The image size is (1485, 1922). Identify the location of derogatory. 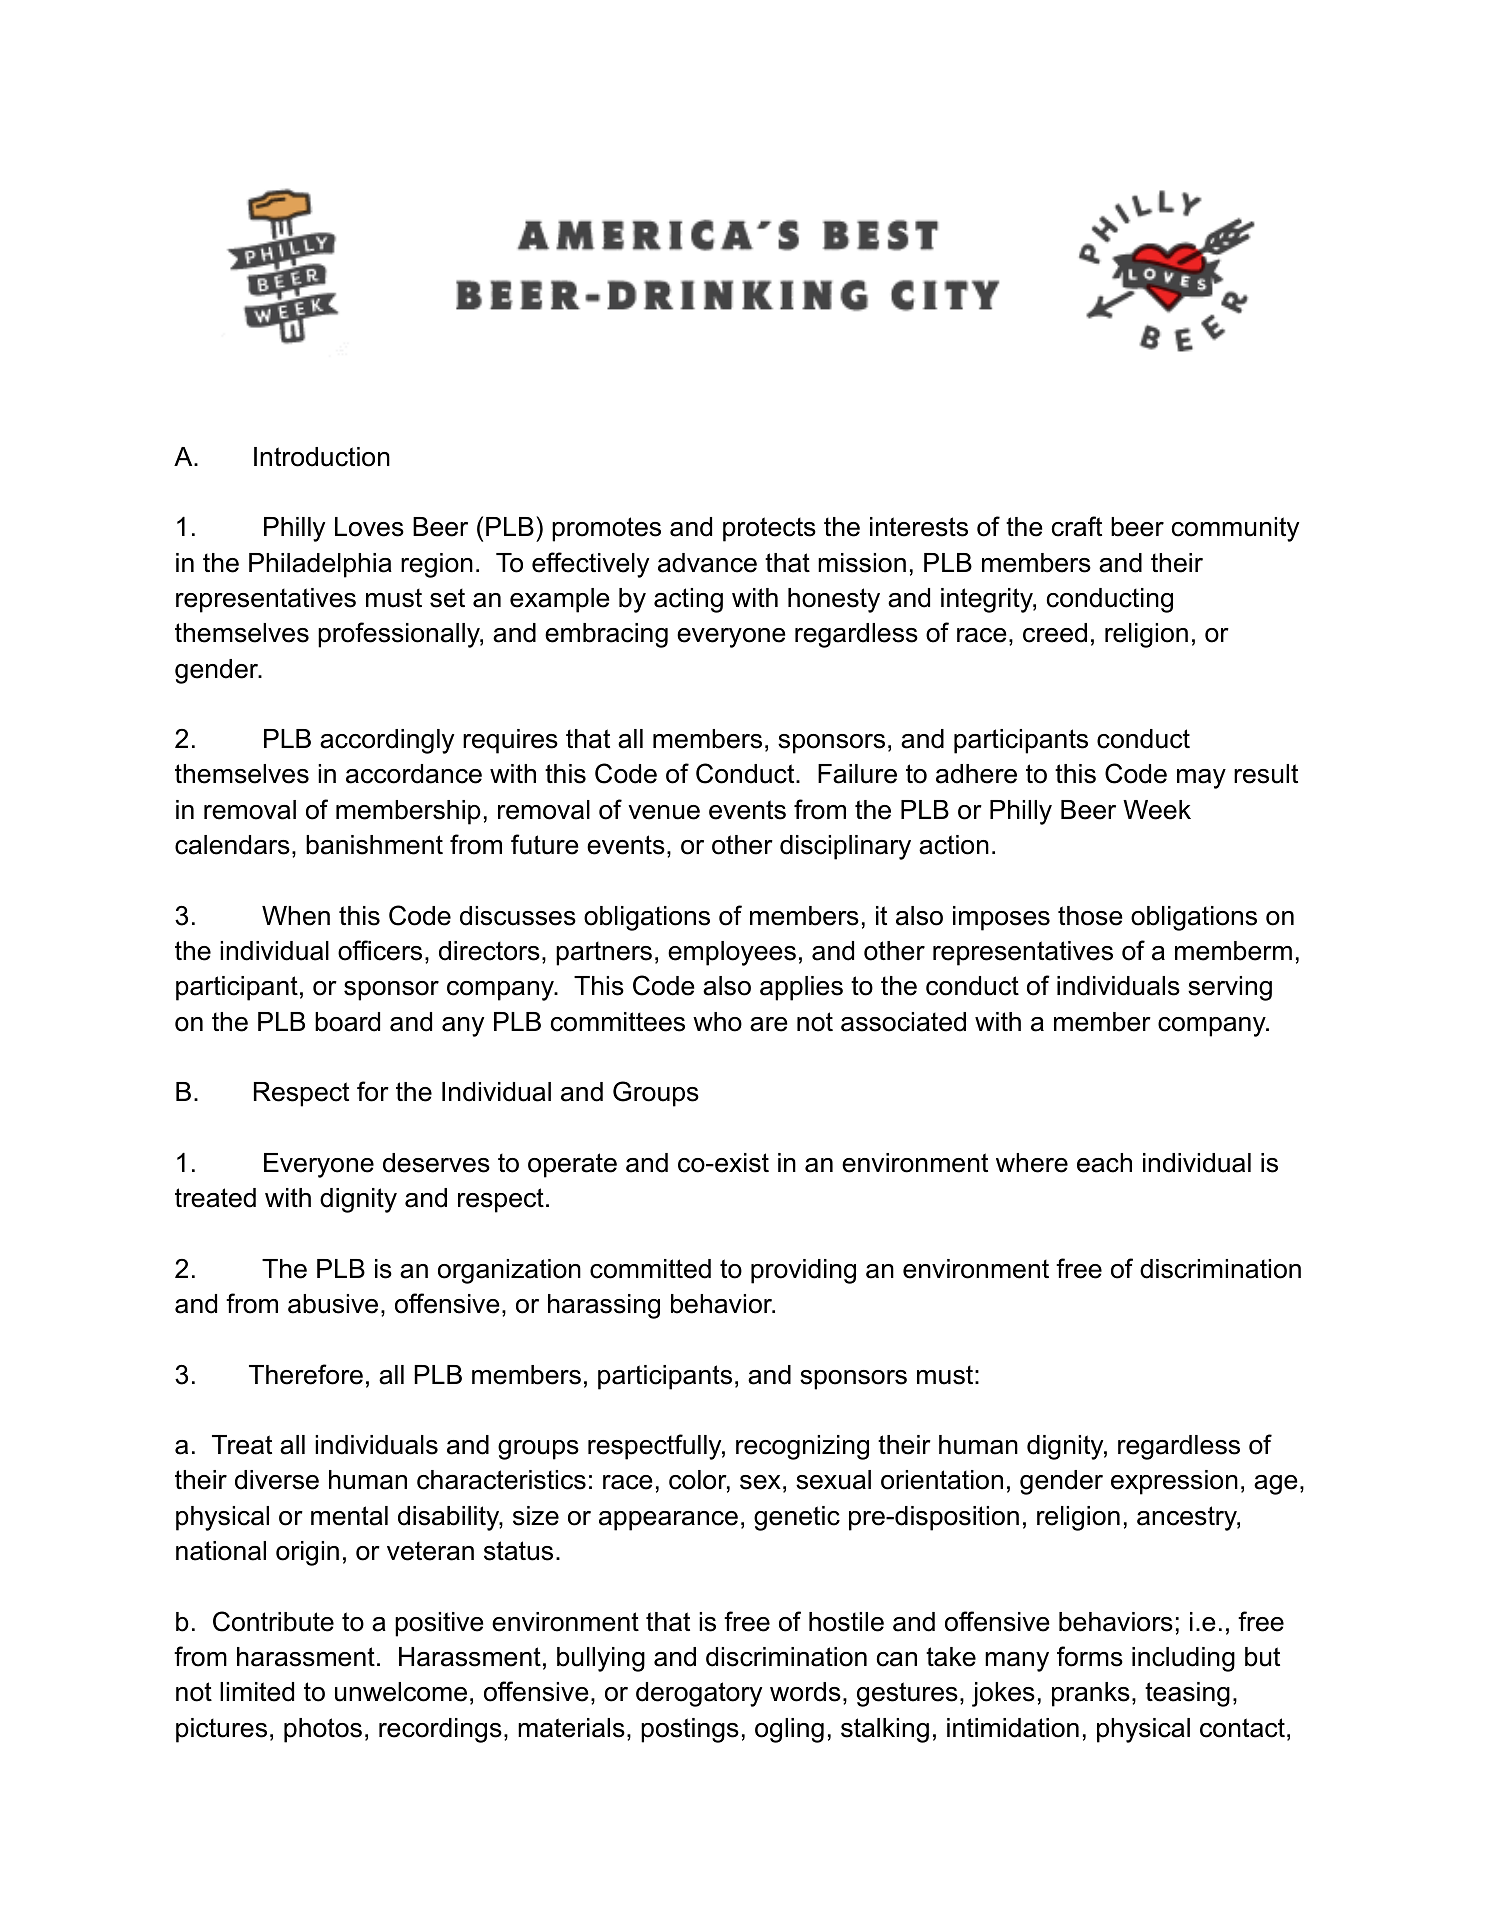
(699, 1694).
